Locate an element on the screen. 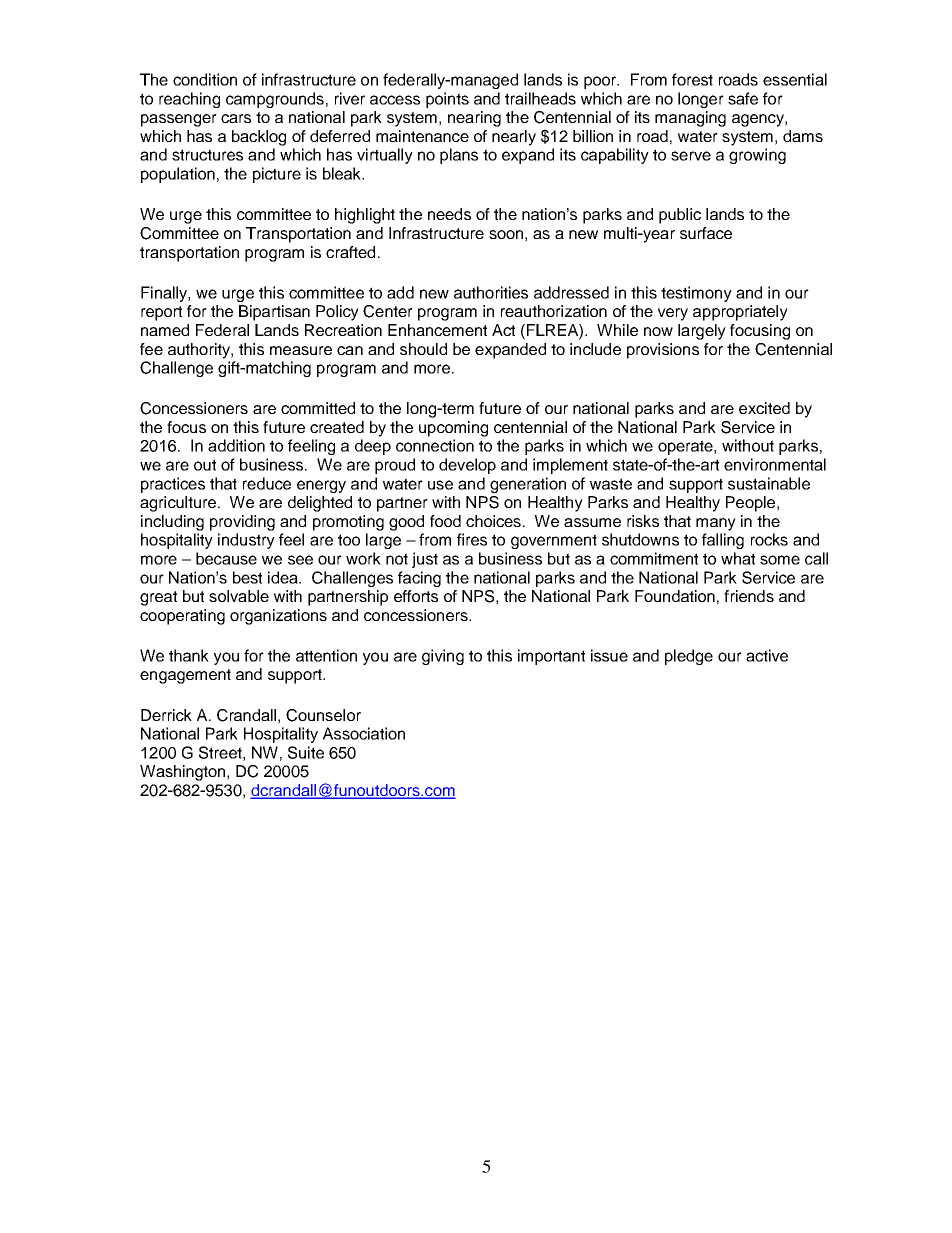  upcoming is located at coordinates (453, 429).
